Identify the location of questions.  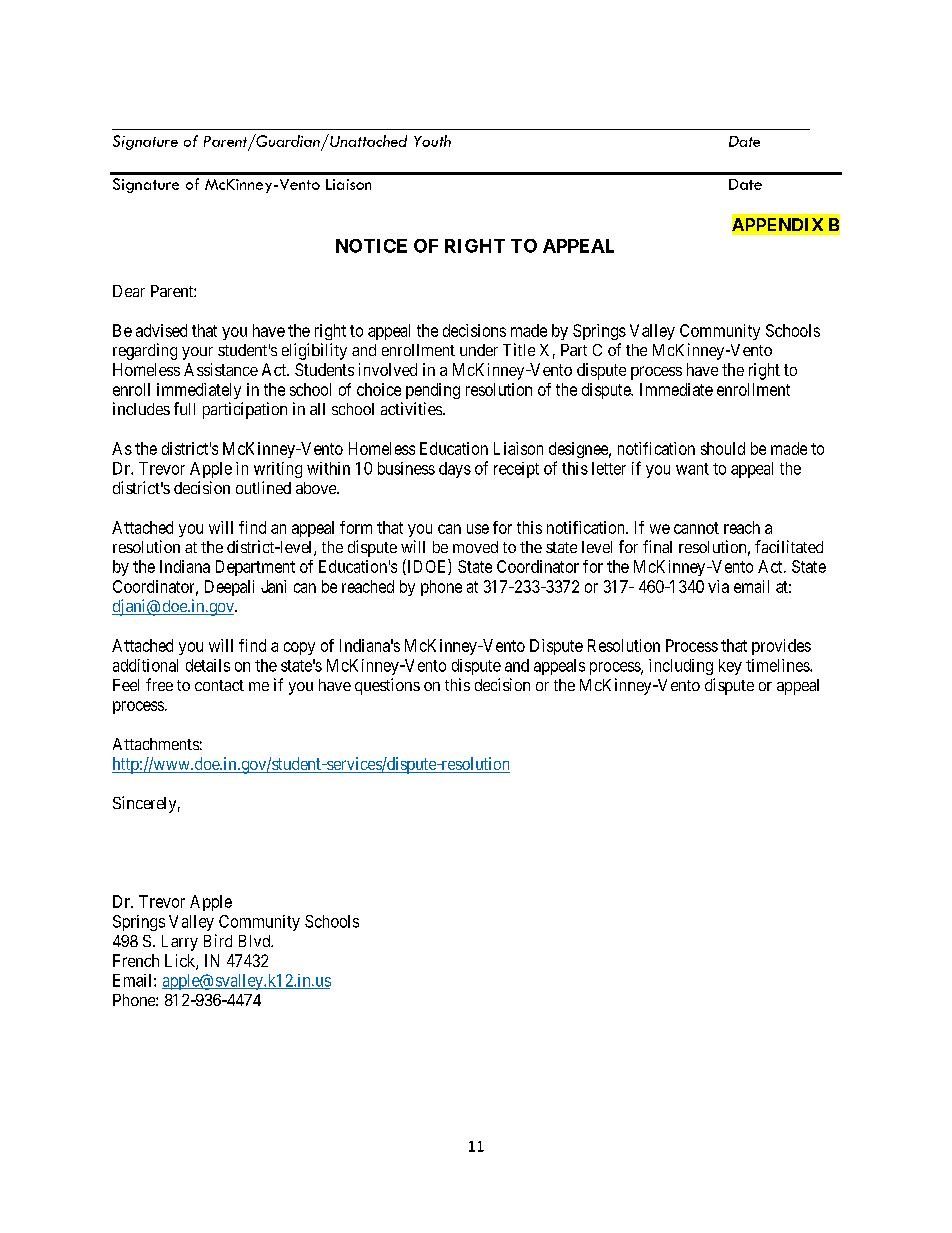
(387, 686).
